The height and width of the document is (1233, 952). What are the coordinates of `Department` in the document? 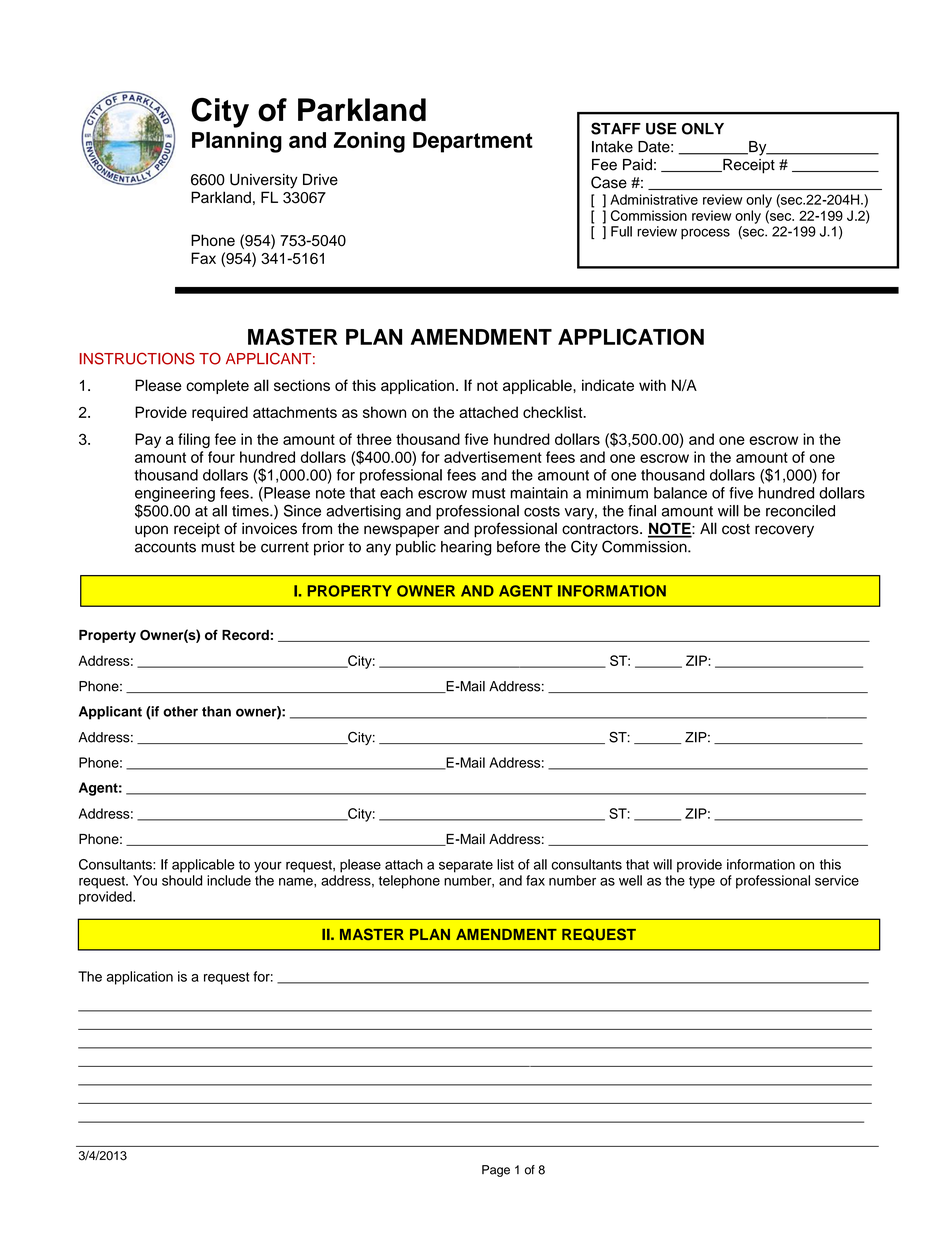 It's located at (473, 142).
